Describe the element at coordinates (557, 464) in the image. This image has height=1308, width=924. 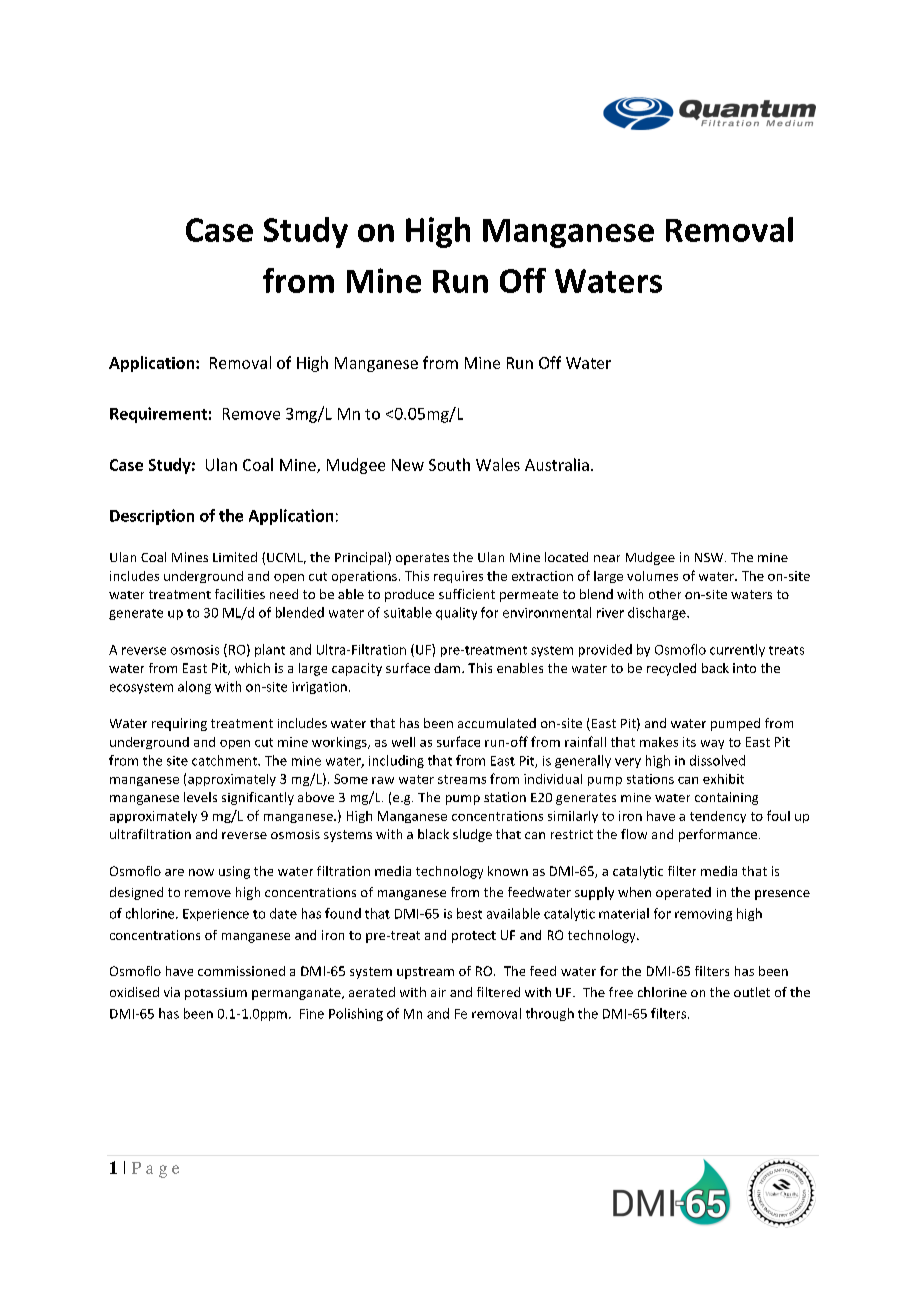
I see `Australia` at that location.
